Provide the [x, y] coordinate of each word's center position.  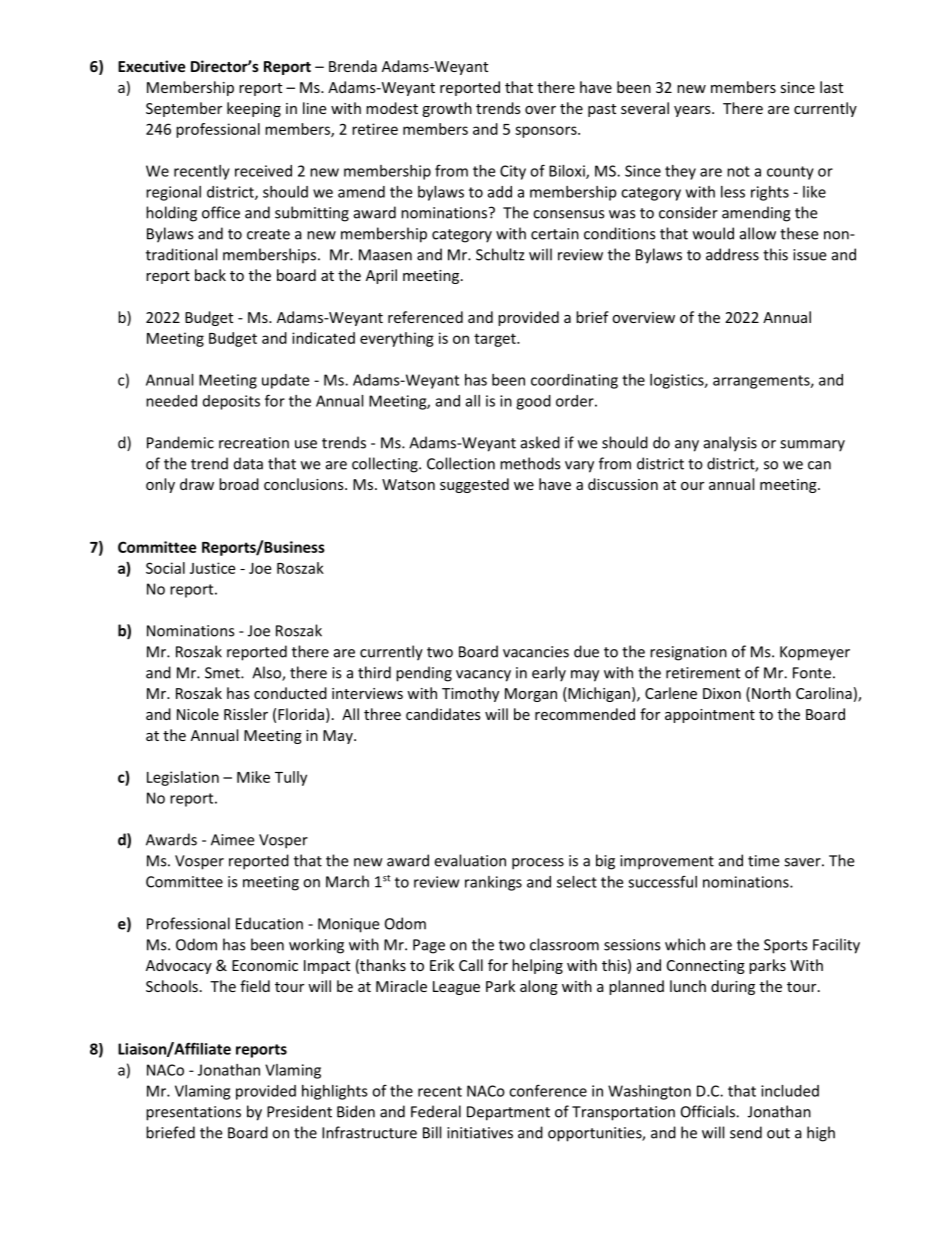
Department [508, 1113]
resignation [688, 653]
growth [447, 109]
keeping [254, 109]
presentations [193, 1113]
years [693, 111]
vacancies [536, 652]
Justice [212, 568]
